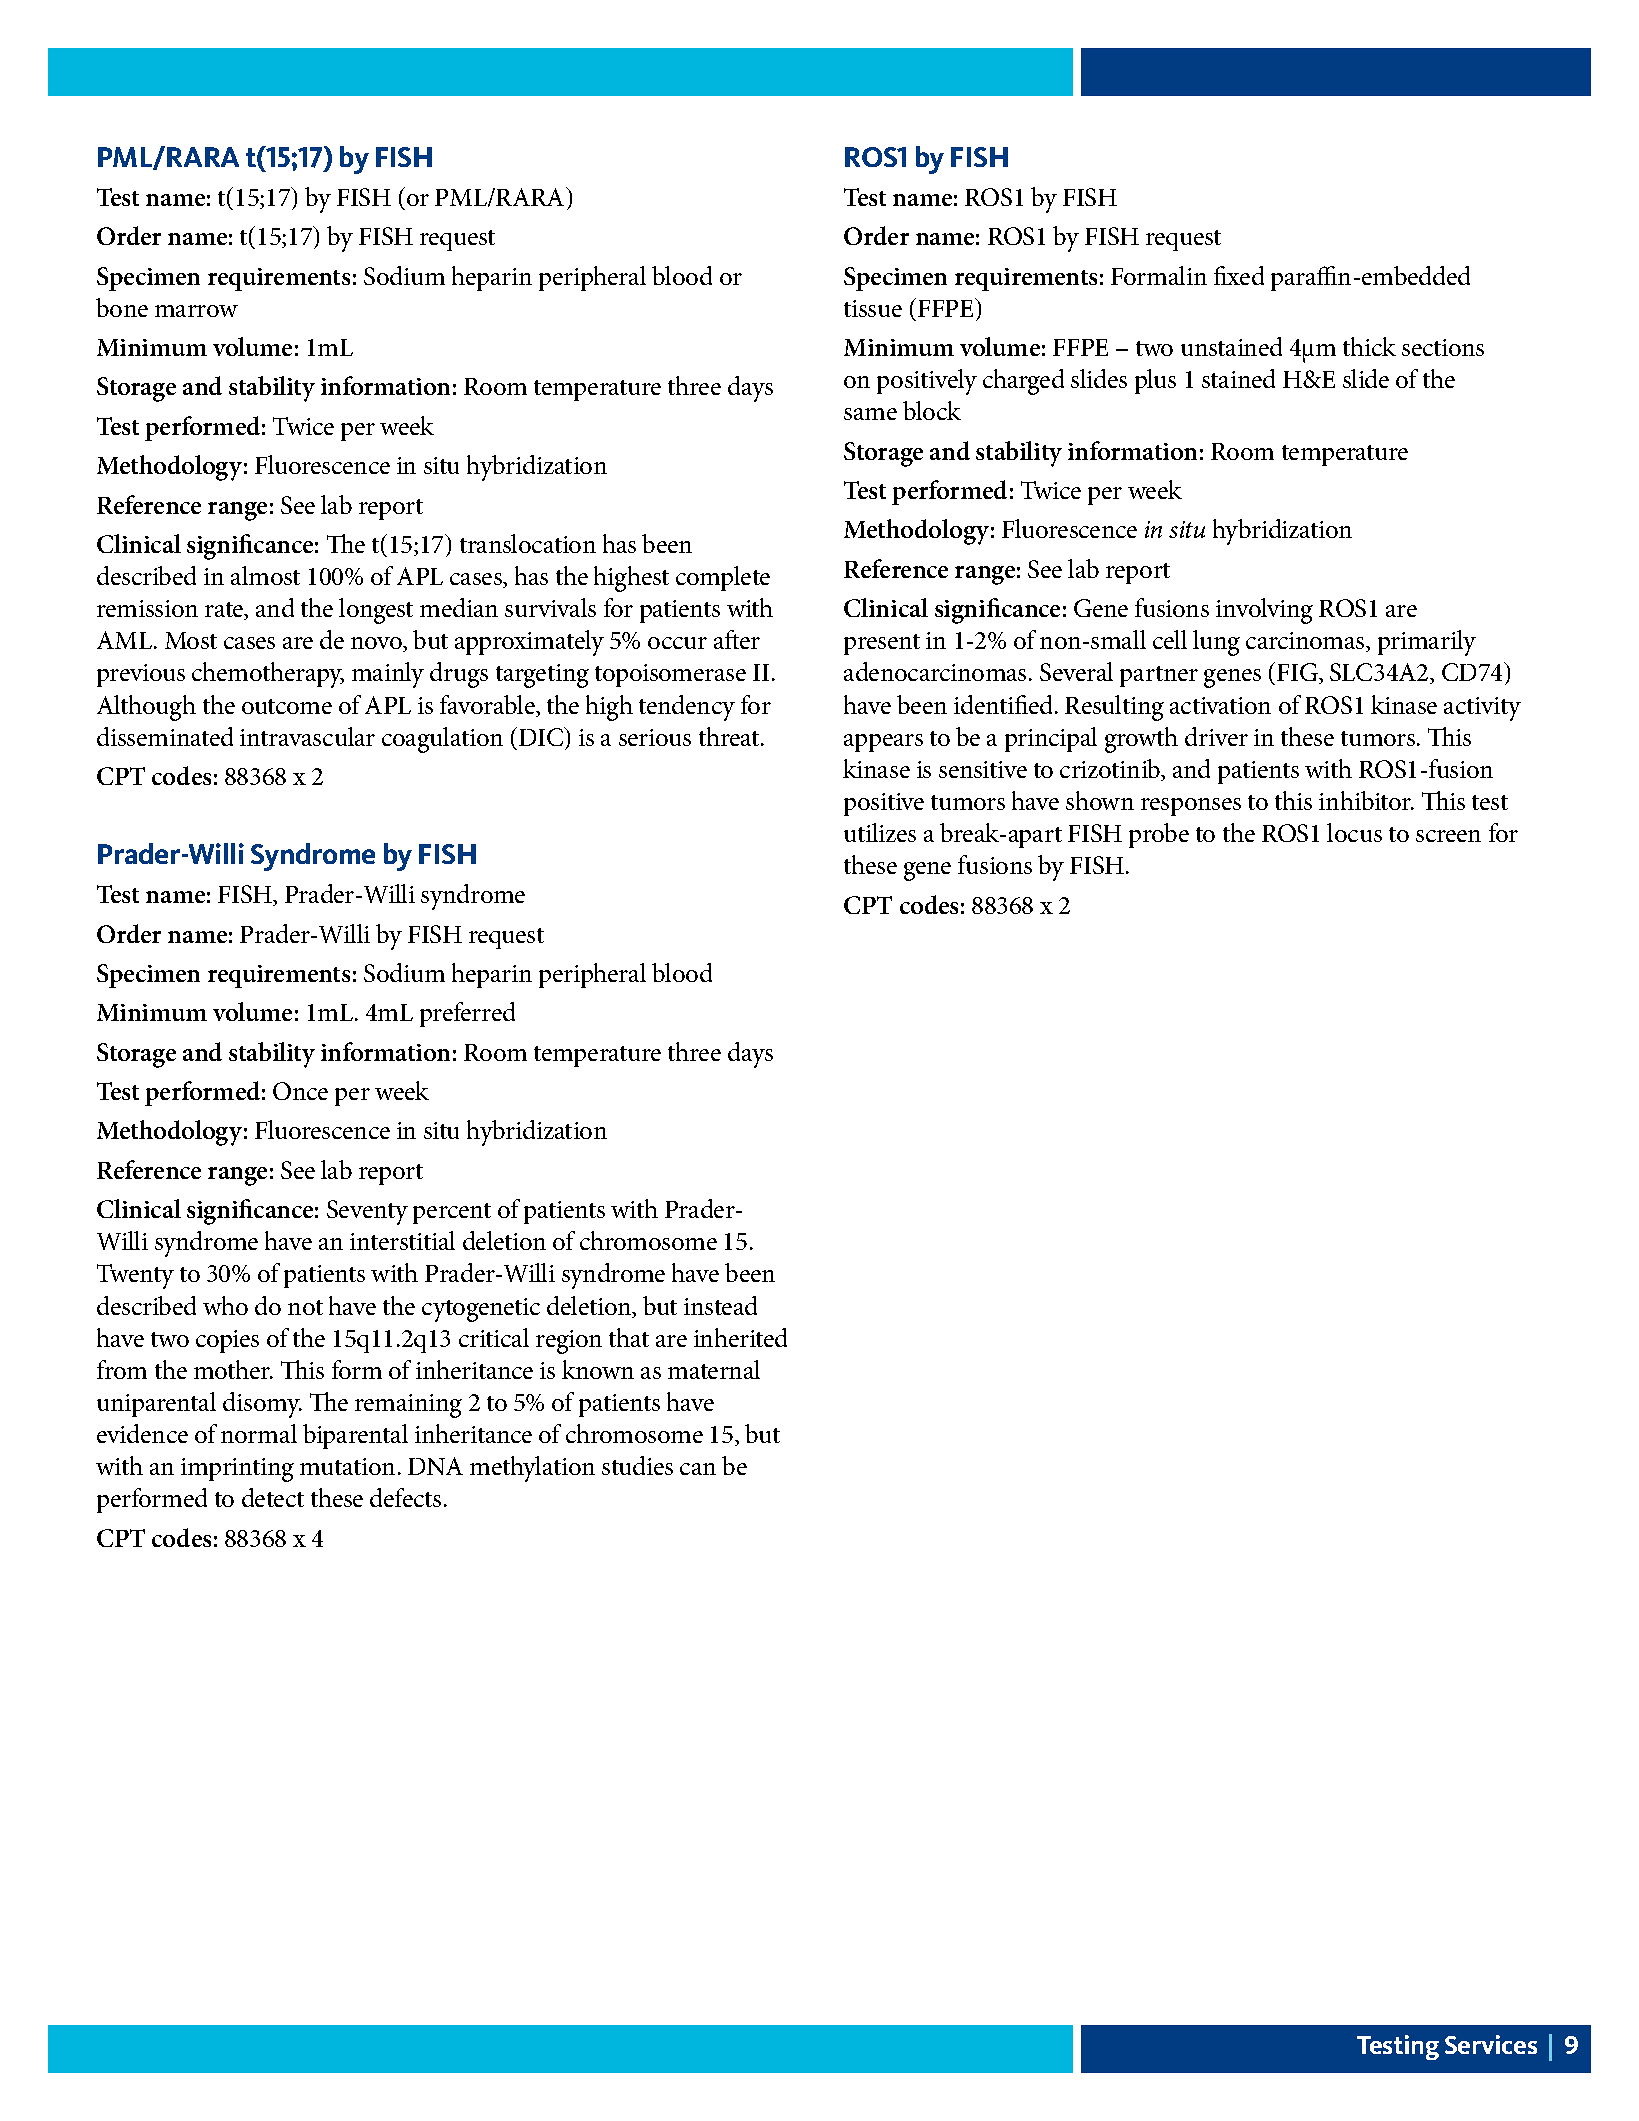 This screenshot has width=1639, height=2121. I want to click on instead, so click(720, 1305).
